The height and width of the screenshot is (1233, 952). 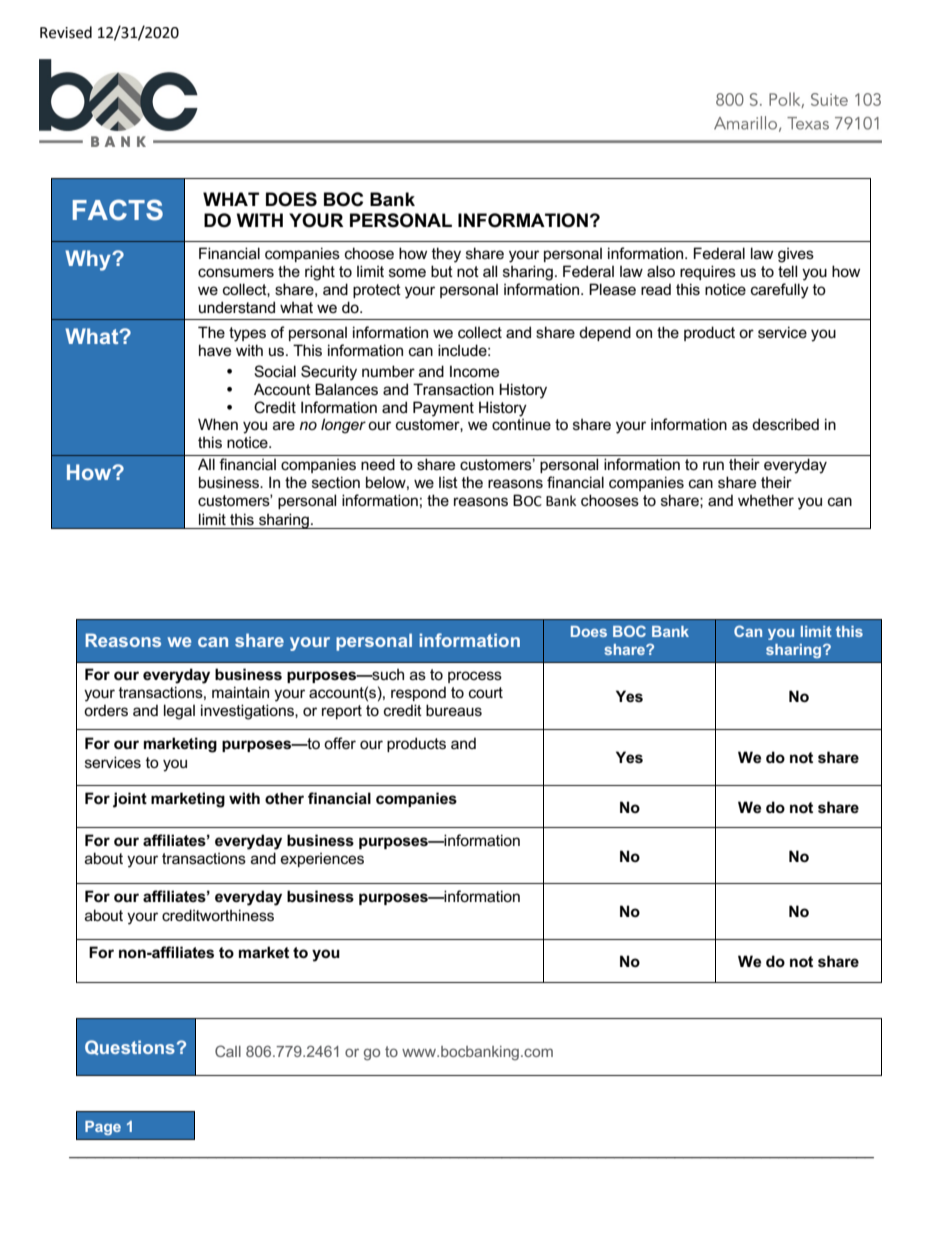 What do you see at coordinates (446, 255) in the screenshot?
I see `they` at bounding box center [446, 255].
